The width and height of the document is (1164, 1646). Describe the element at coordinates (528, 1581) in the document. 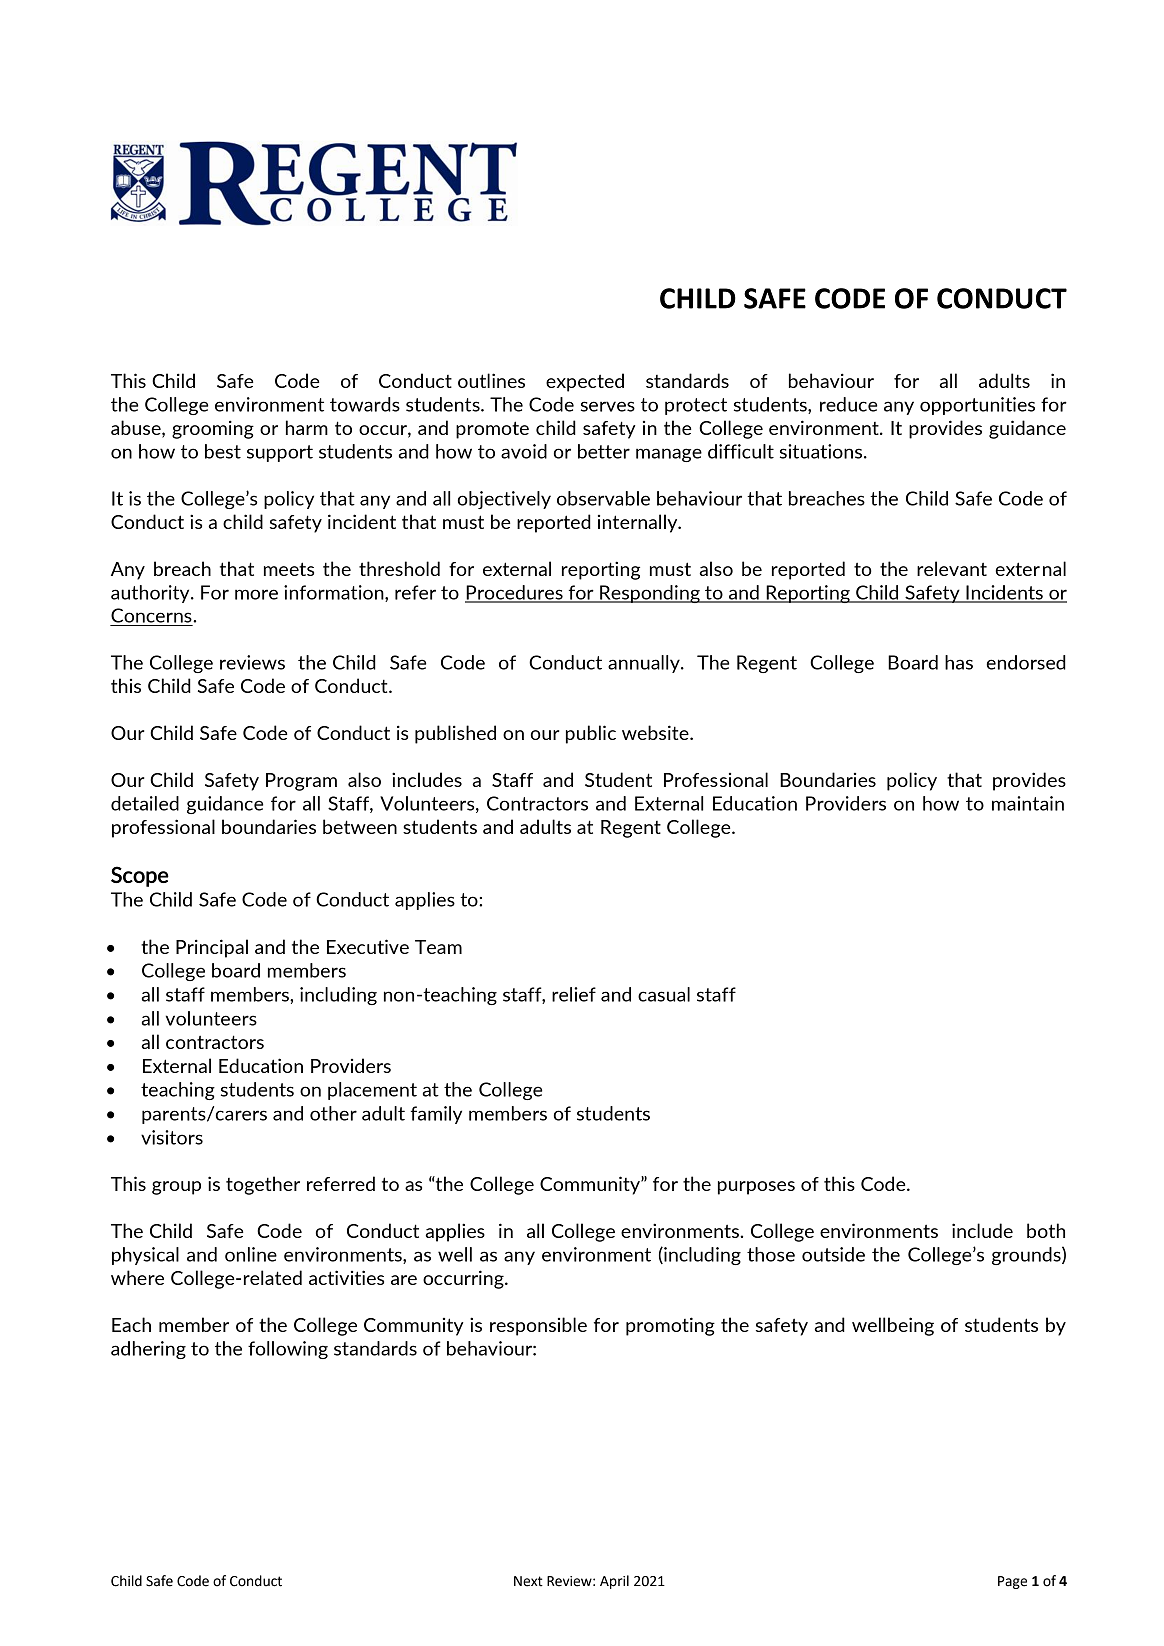

I see `Next` at that location.
